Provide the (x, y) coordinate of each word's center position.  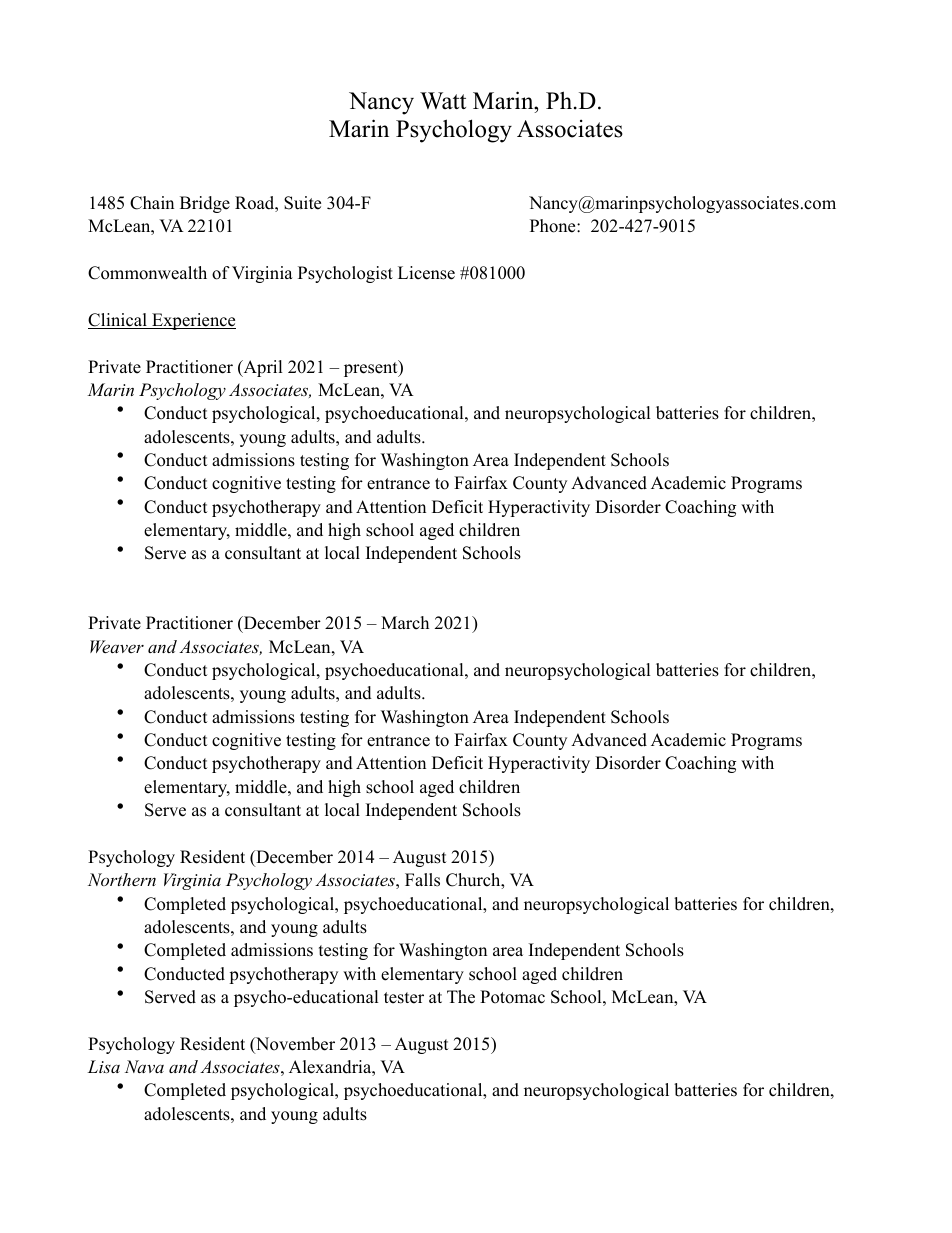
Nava (144, 1066)
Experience (193, 321)
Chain (152, 203)
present (372, 368)
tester (404, 998)
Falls (422, 880)
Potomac (512, 997)
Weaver (117, 646)
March (405, 623)
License (426, 273)
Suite (302, 203)
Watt (443, 100)
